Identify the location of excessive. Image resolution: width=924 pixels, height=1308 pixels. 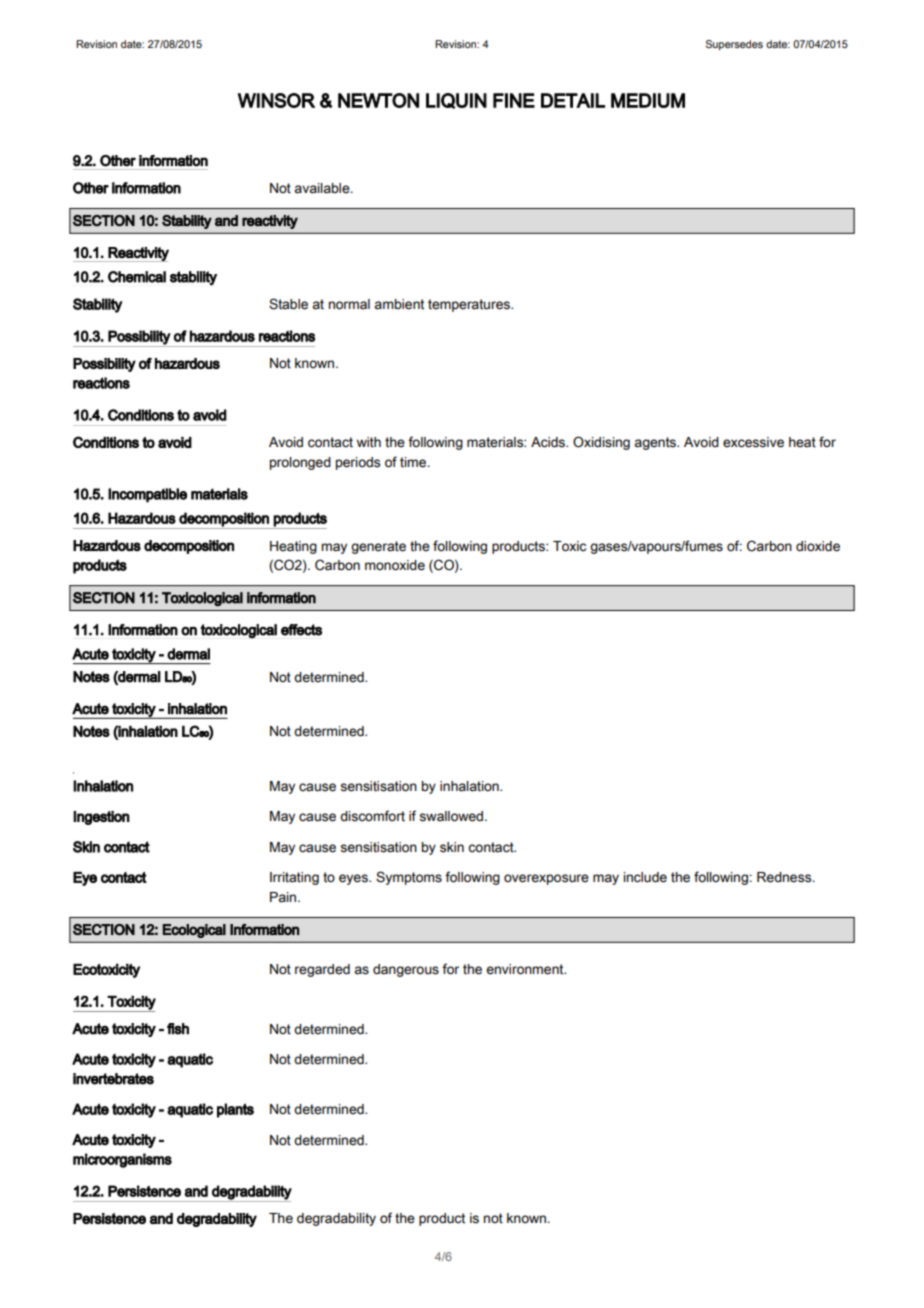
(753, 442).
